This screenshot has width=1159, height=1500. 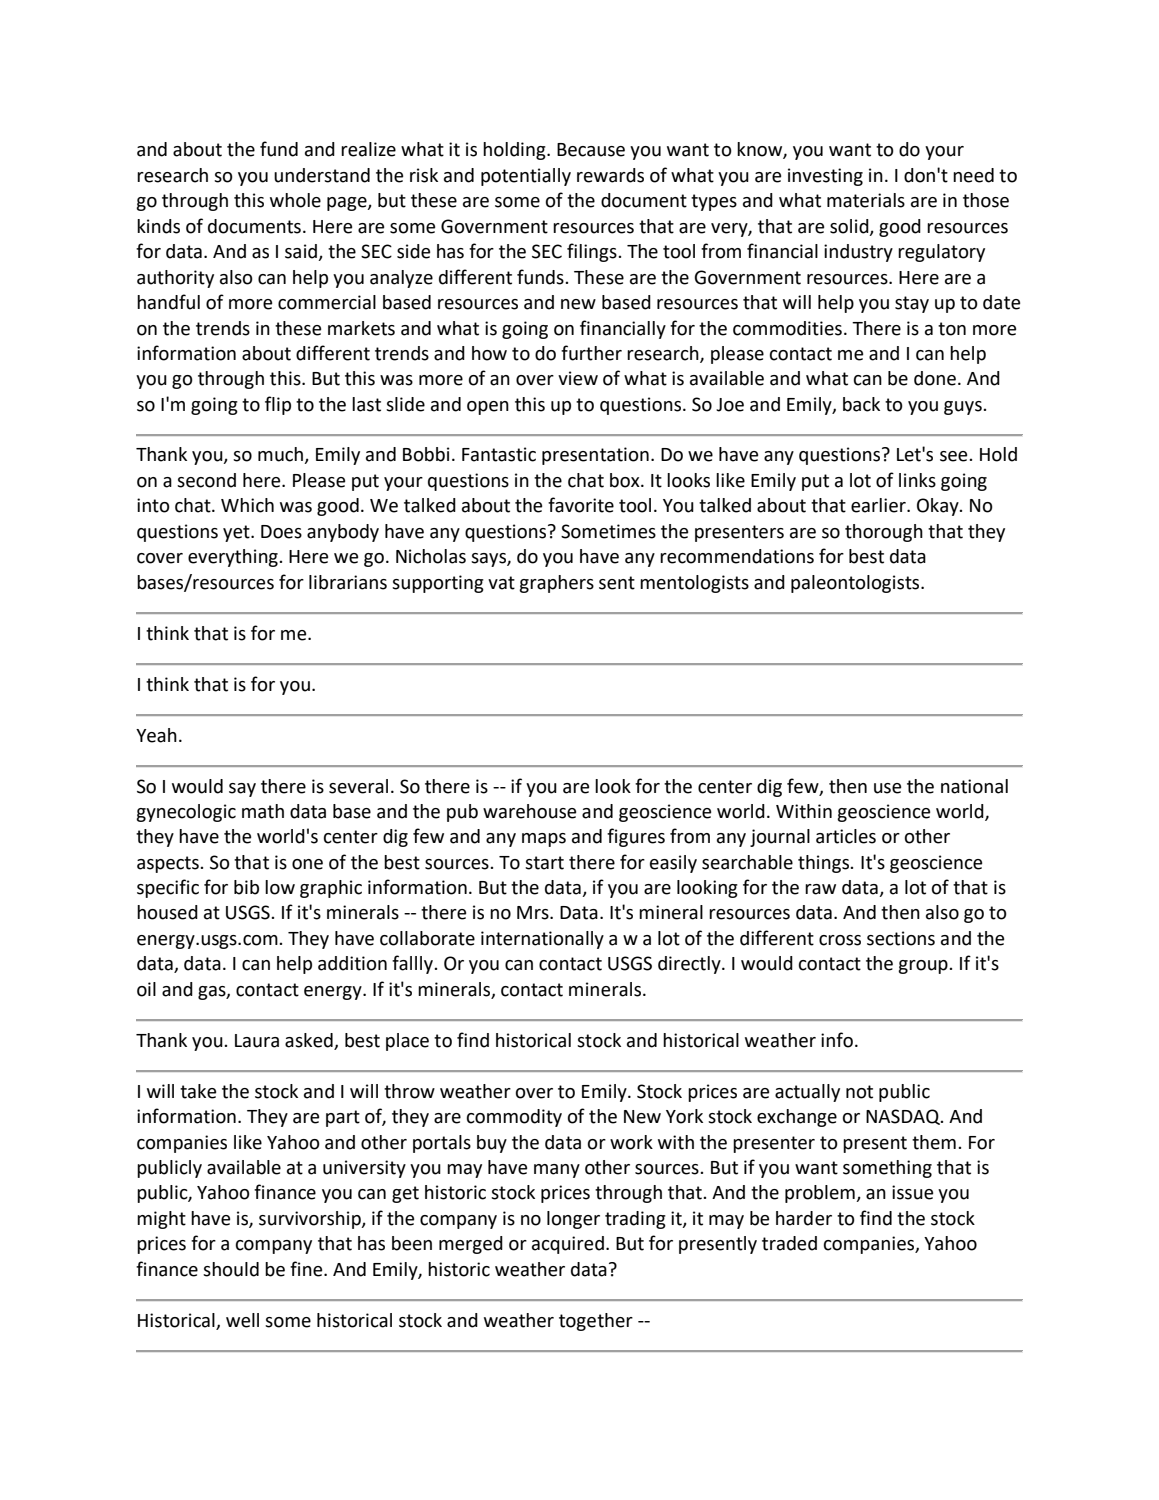 I want to click on thorough, so click(x=884, y=533).
